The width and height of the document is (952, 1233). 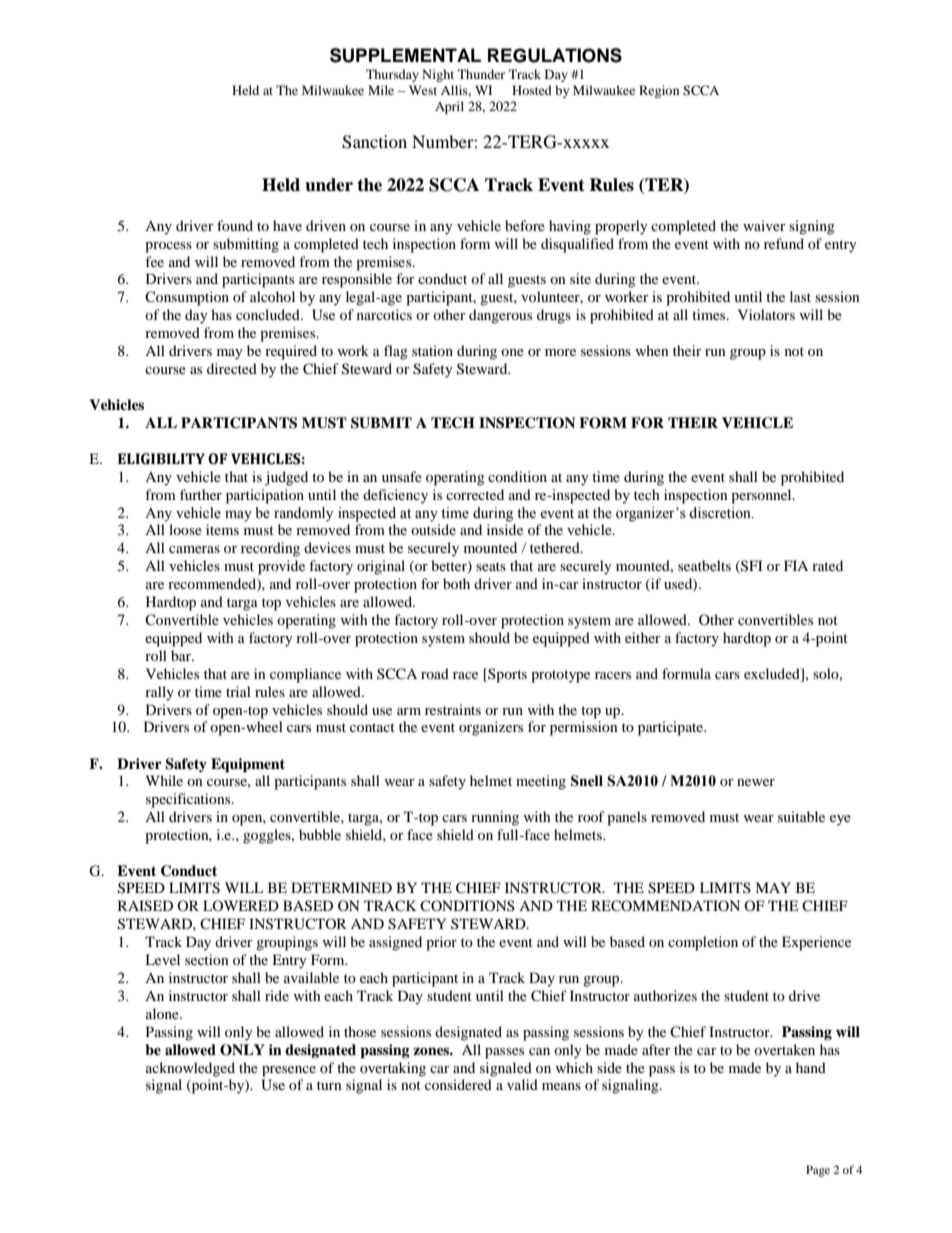 What do you see at coordinates (456, 583) in the document?
I see `both` at bounding box center [456, 583].
